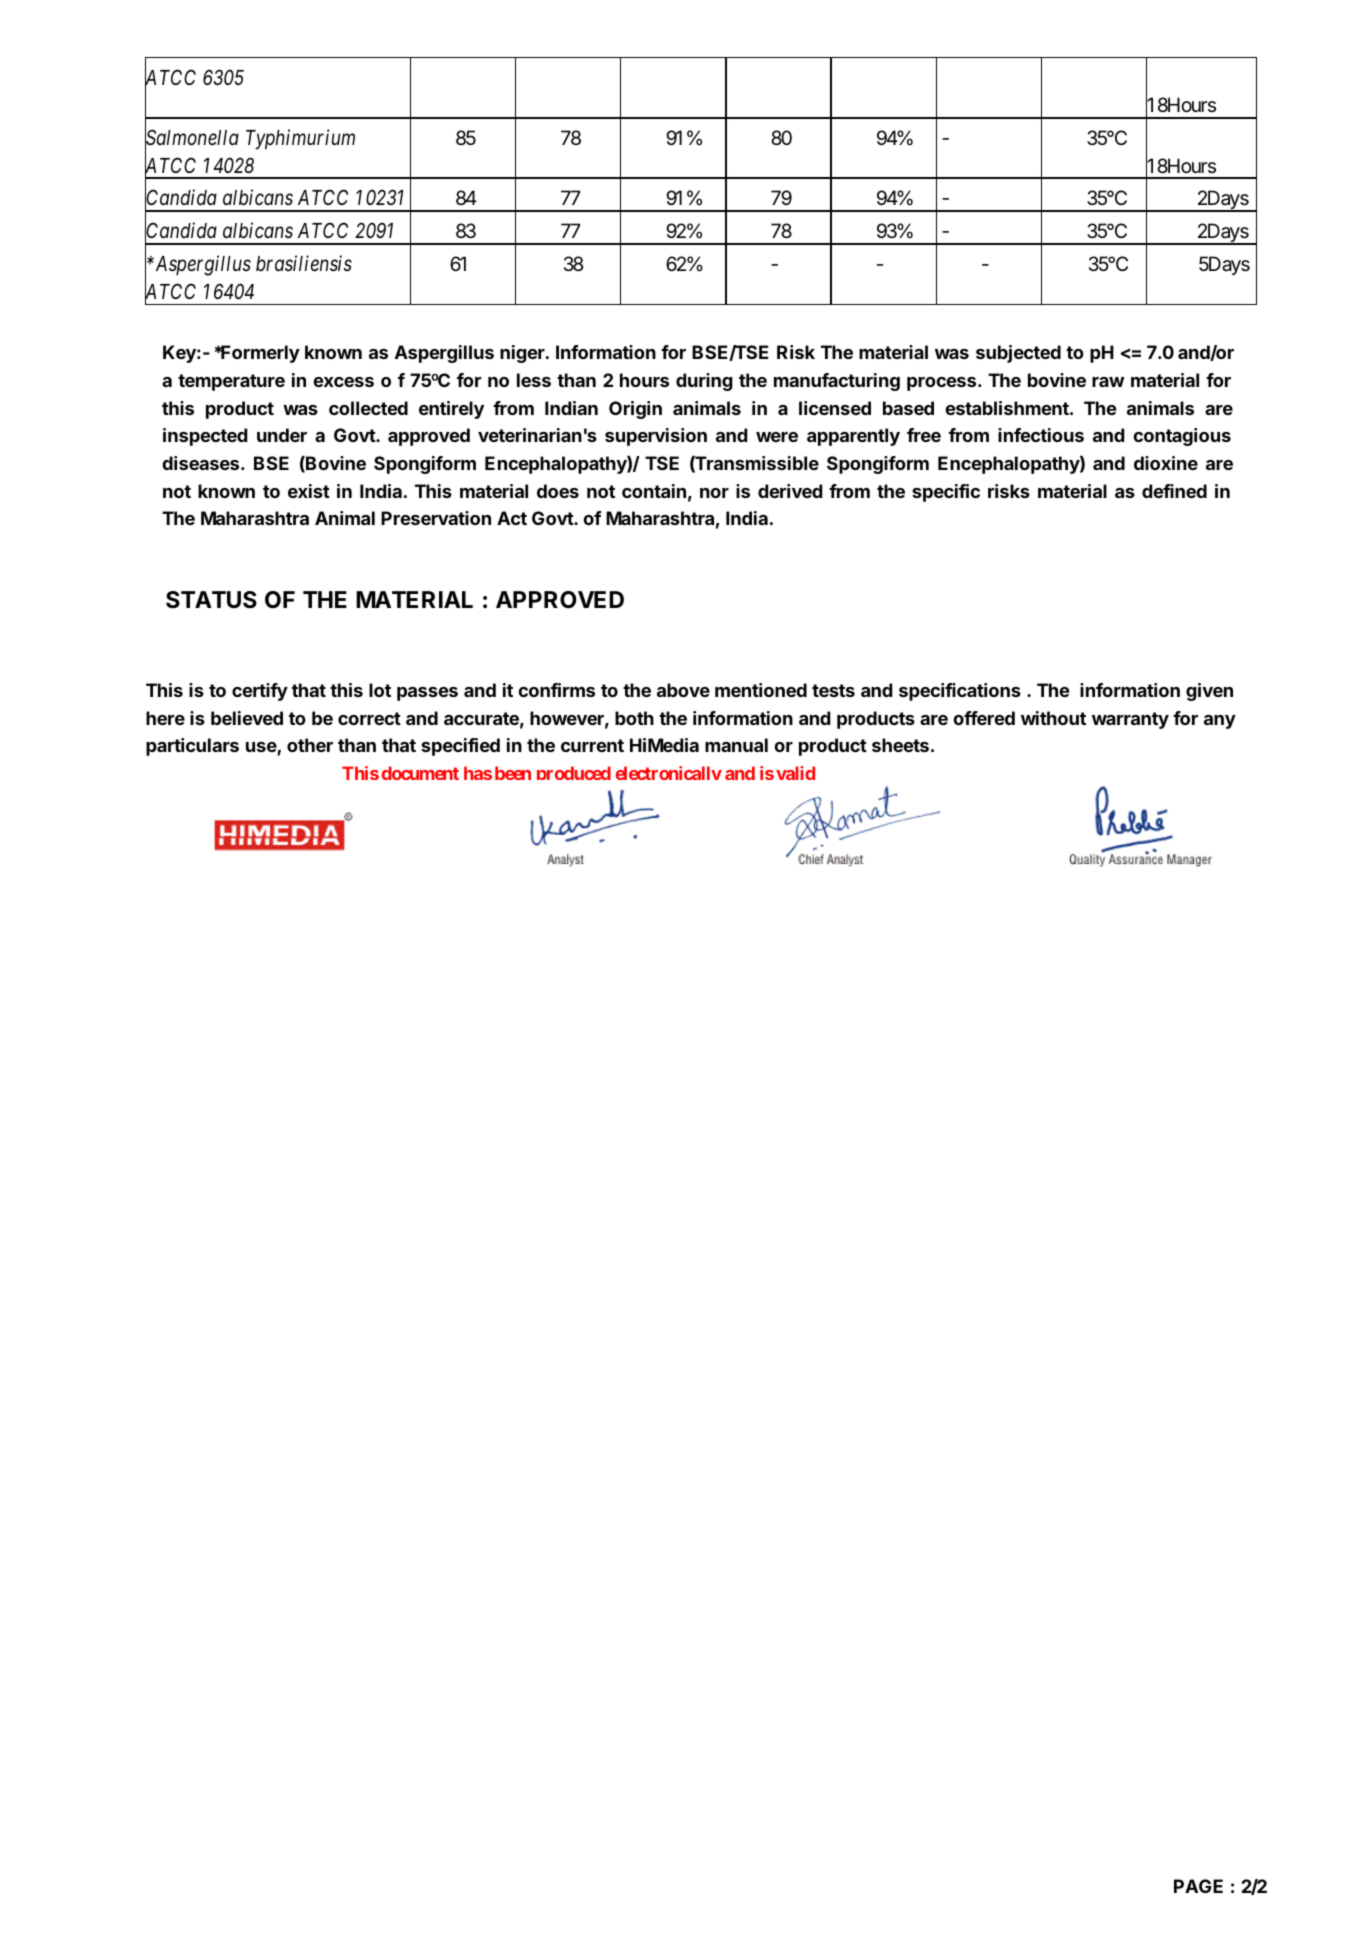  What do you see at coordinates (513, 773) in the image?
I see `been` at bounding box center [513, 773].
